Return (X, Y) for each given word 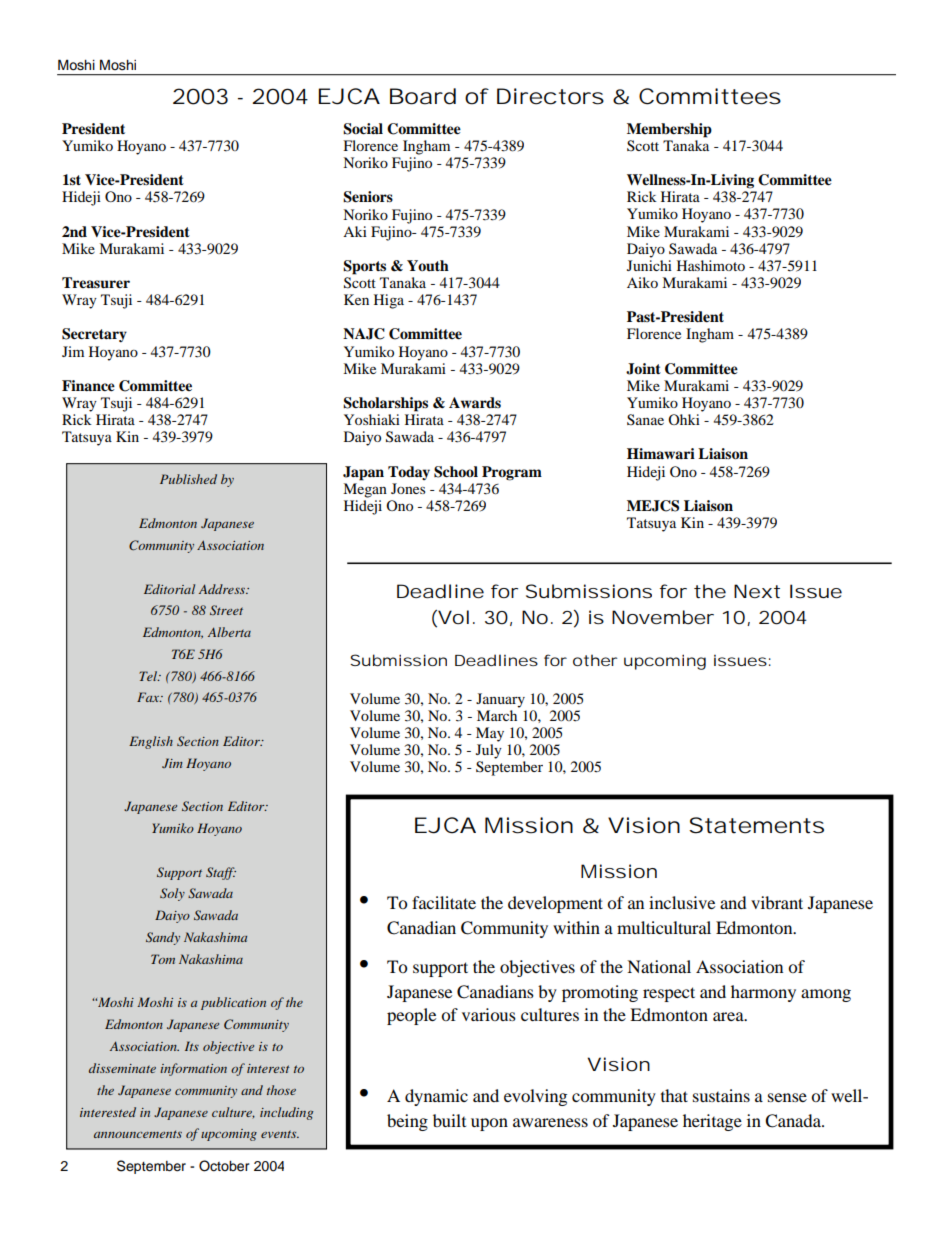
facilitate (444, 902)
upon (489, 1124)
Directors (550, 96)
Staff (221, 873)
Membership (669, 130)
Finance (88, 386)
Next (757, 591)
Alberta (229, 632)
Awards (475, 402)
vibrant (777, 902)
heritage (712, 1122)
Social (363, 129)
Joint (643, 369)
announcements (138, 1134)
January (500, 700)
